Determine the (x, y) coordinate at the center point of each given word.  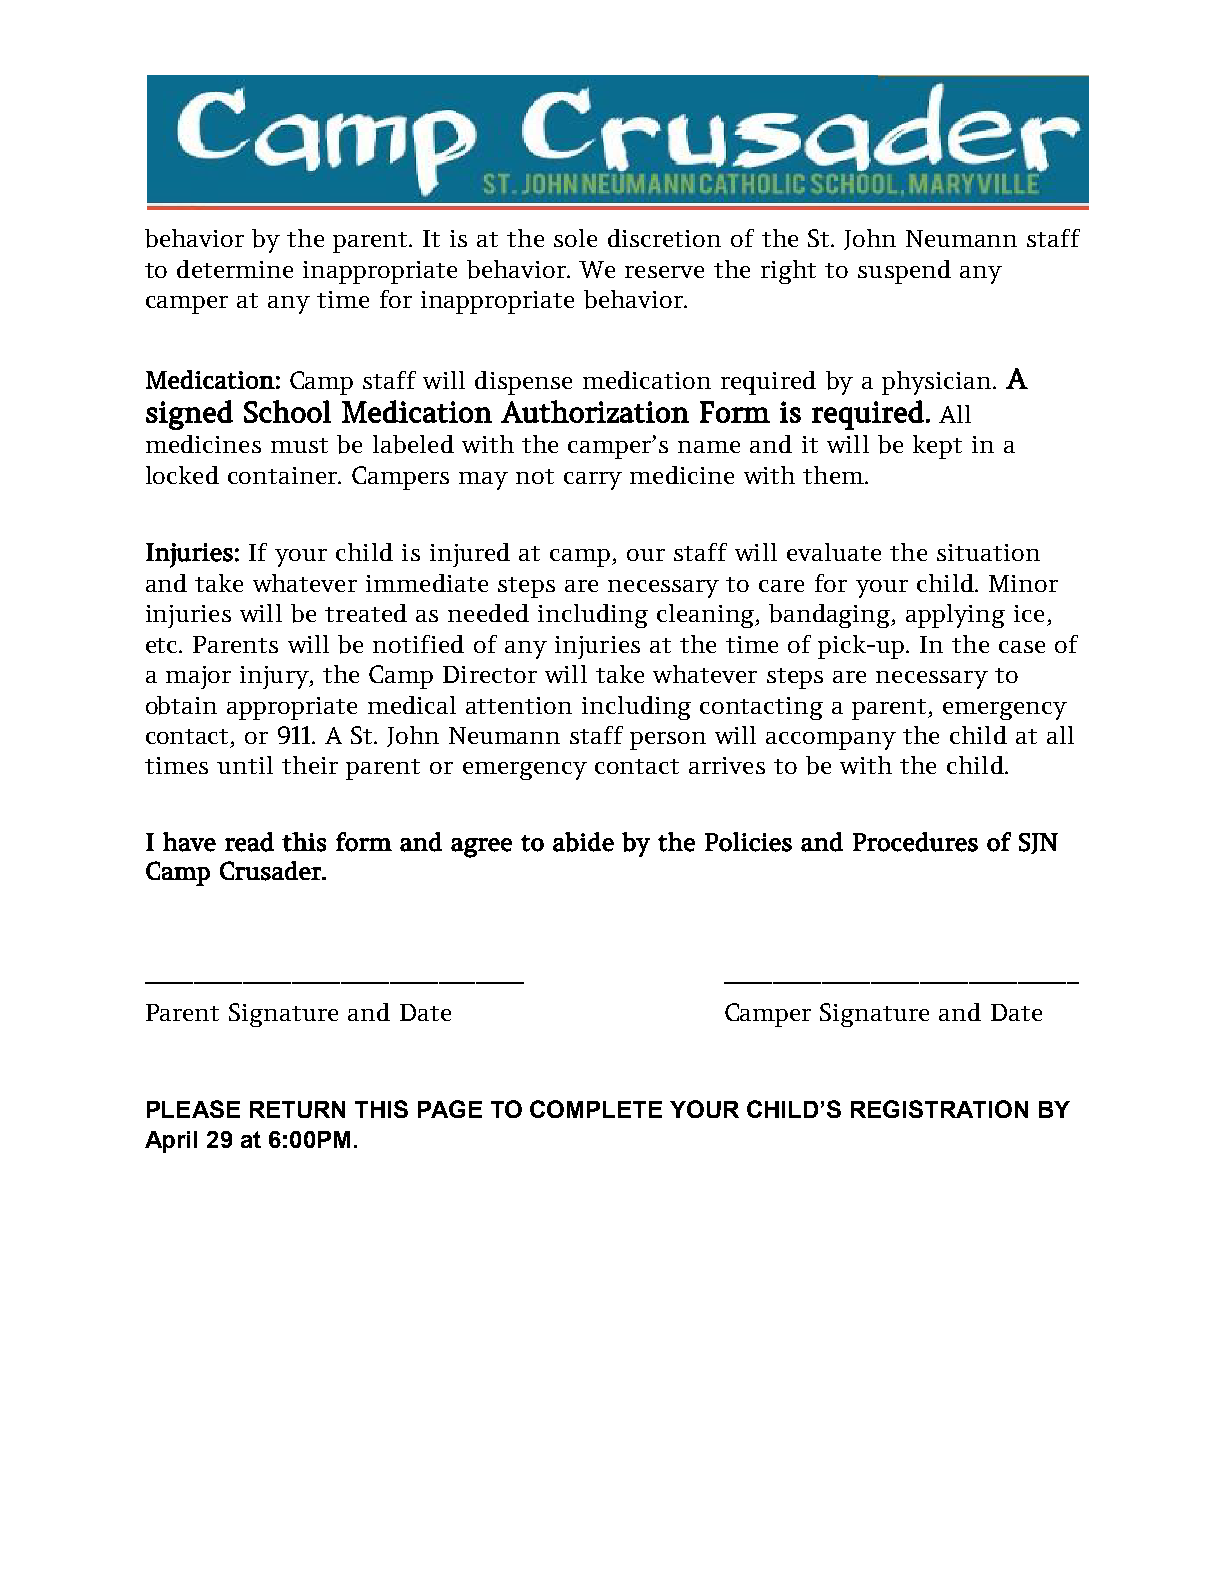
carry (593, 481)
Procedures (915, 842)
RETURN (297, 1109)
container (284, 475)
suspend (904, 272)
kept (937, 447)
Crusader (271, 871)
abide (583, 842)
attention (519, 705)
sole (575, 238)
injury (275, 677)
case (1022, 647)
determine (235, 269)
